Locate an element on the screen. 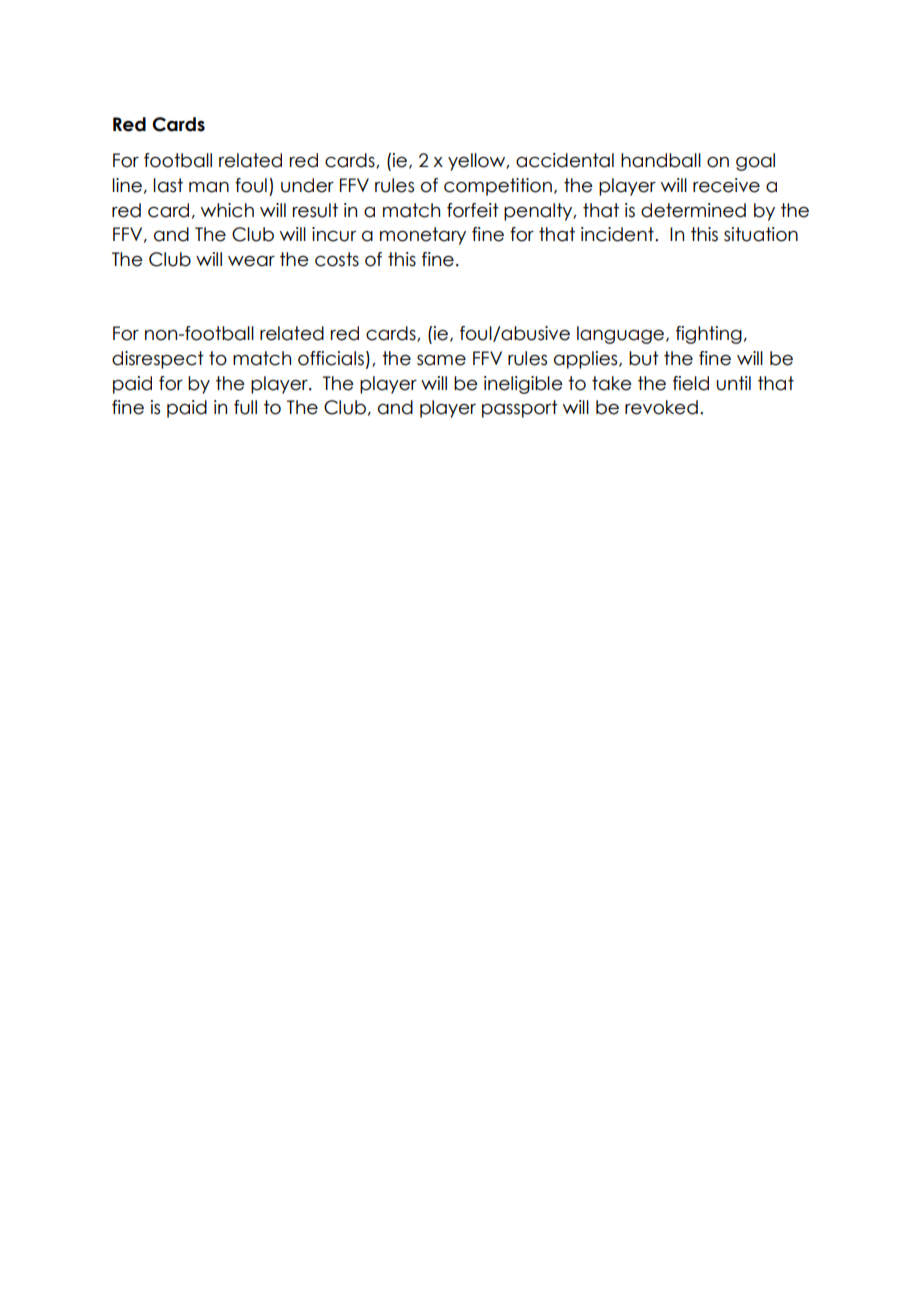  competition is located at coordinates (498, 187).
